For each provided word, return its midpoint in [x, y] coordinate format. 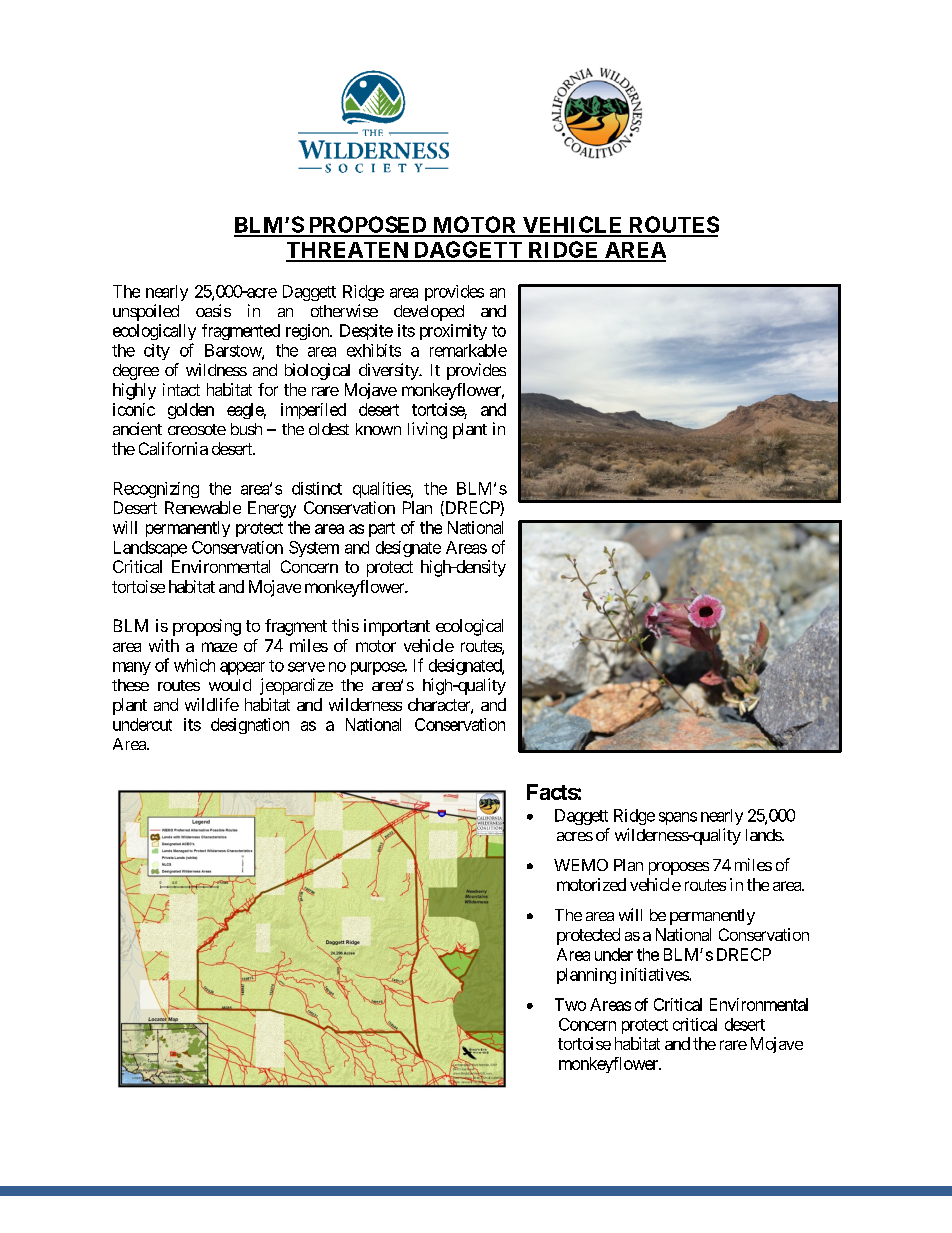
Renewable [203, 507]
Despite [366, 332]
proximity [453, 332]
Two [570, 1004]
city [157, 352]
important [397, 627]
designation [250, 726]
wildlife [212, 704]
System [314, 549]
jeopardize [296, 686]
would [230, 685]
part [382, 529]
